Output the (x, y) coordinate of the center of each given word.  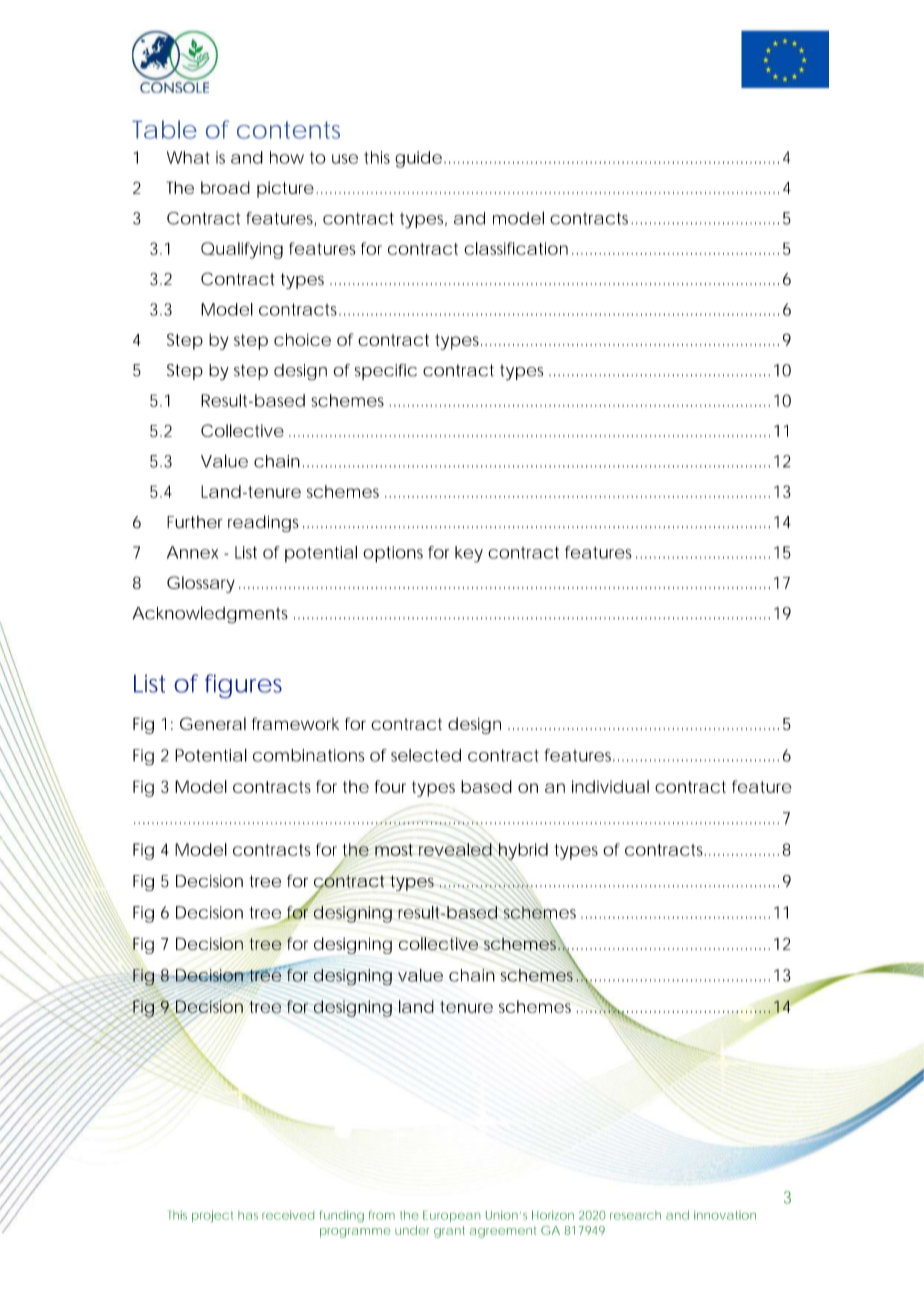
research (635, 1215)
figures (243, 686)
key (469, 554)
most (393, 849)
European (451, 1216)
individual (610, 786)
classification (516, 248)
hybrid (522, 852)
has (248, 1215)
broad (225, 187)
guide (418, 159)
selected (426, 755)
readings (263, 523)
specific (386, 372)
